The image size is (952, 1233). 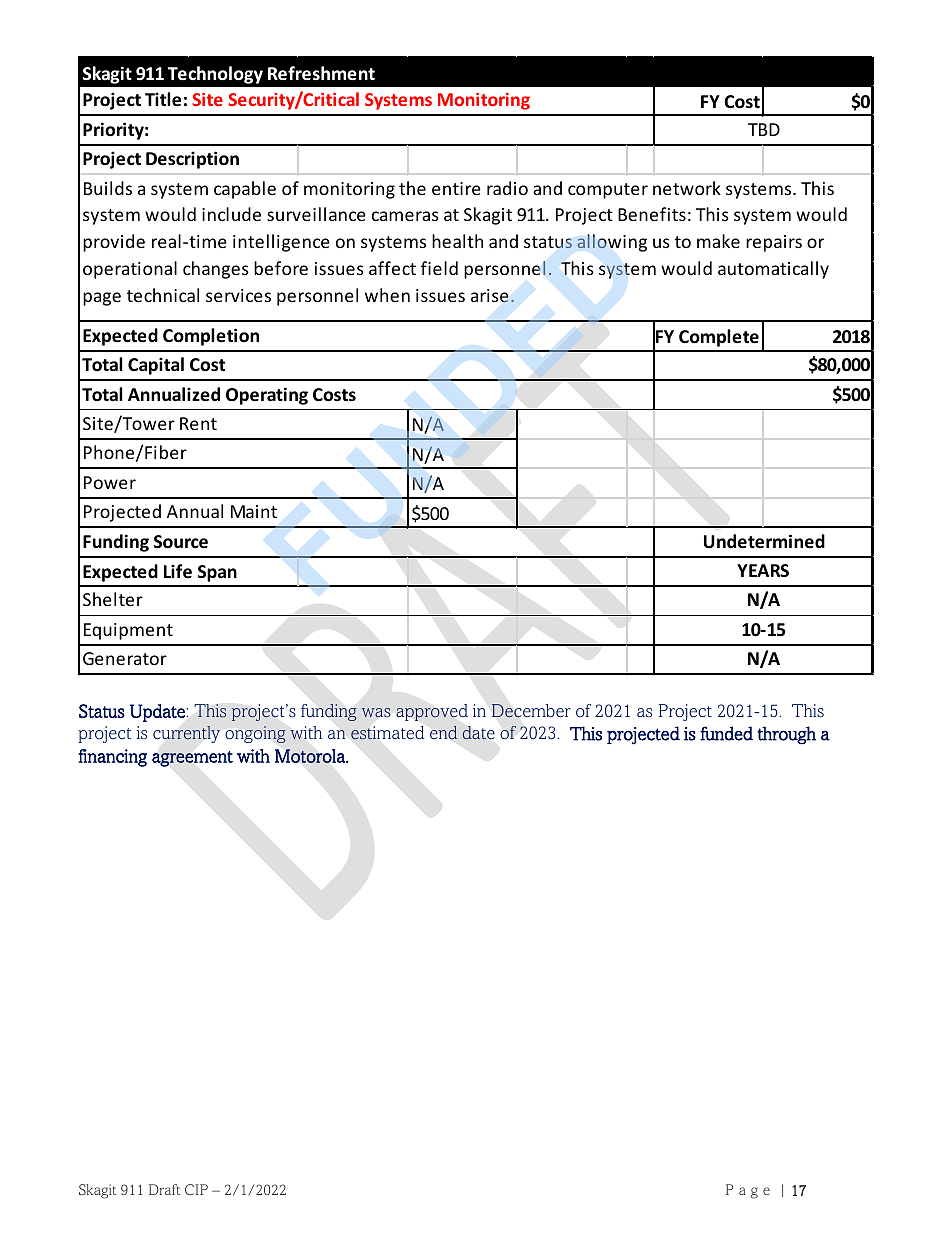 I want to click on entire, so click(x=456, y=188).
